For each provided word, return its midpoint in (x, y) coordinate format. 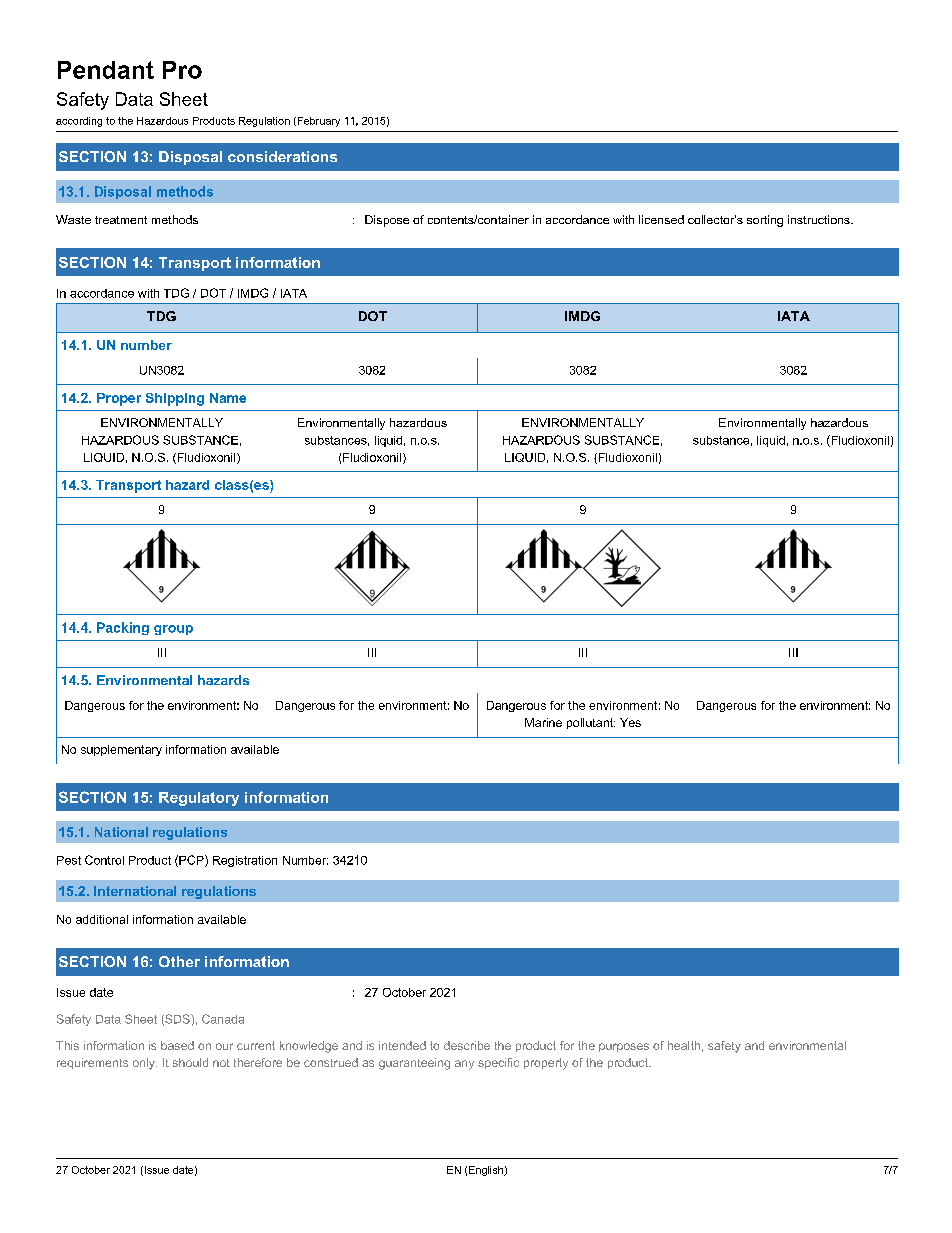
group (173, 630)
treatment (121, 220)
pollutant (591, 723)
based (177, 1045)
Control (104, 860)
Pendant (106, 70)
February (317, 122)
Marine (543, 722)
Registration (245, 861)
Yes (630, 722)
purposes (624, 1047)
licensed (661, 219)
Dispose (387, 221)
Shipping (175, 399)
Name (228, 398)
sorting (765, 221)
